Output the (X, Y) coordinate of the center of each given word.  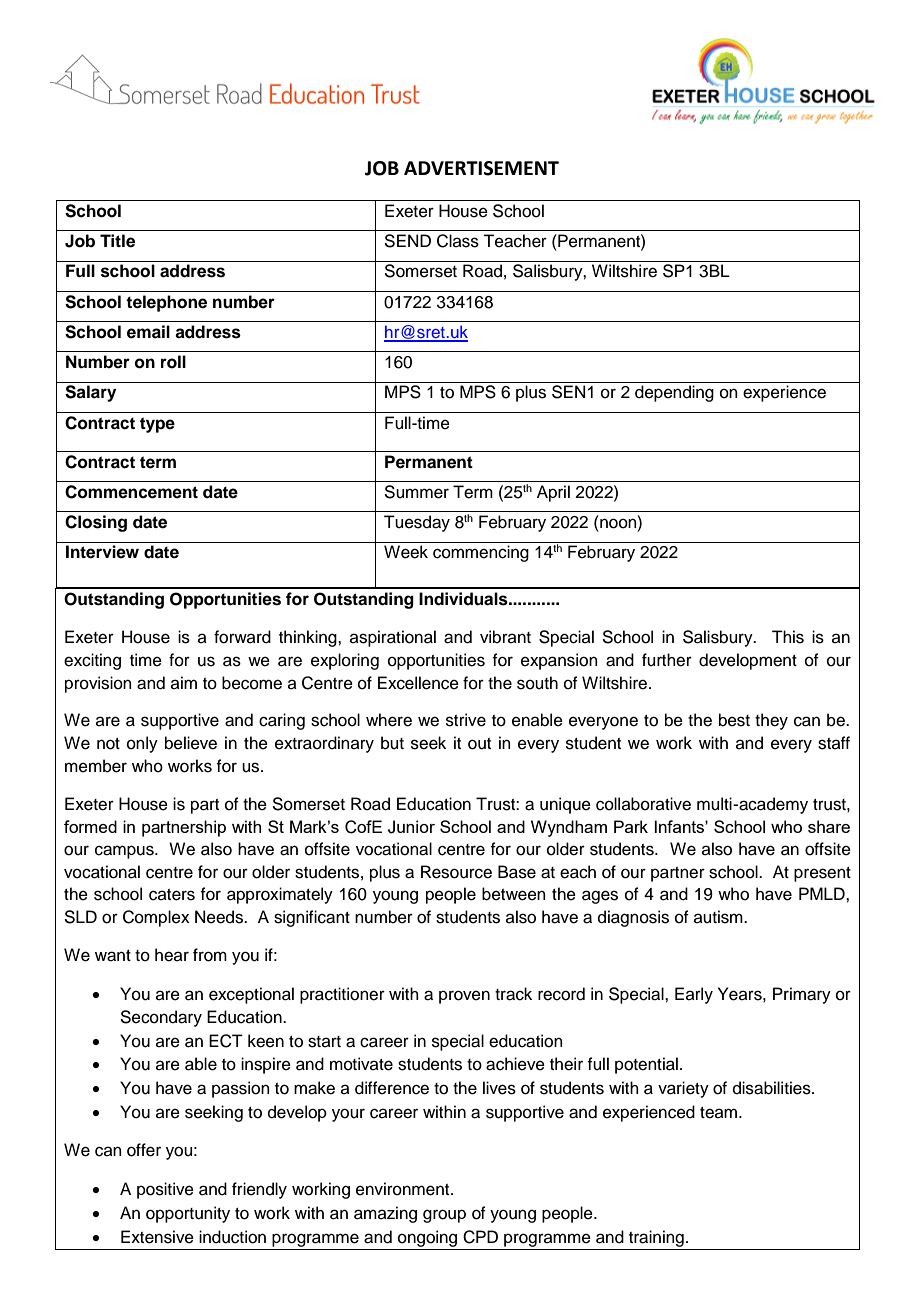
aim (184, 682)
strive (466, 720)
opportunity (188, 1214)
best (734, 720)
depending (674, 393)
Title (117, 241)
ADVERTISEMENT (481, 168)
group (444, 1216)
